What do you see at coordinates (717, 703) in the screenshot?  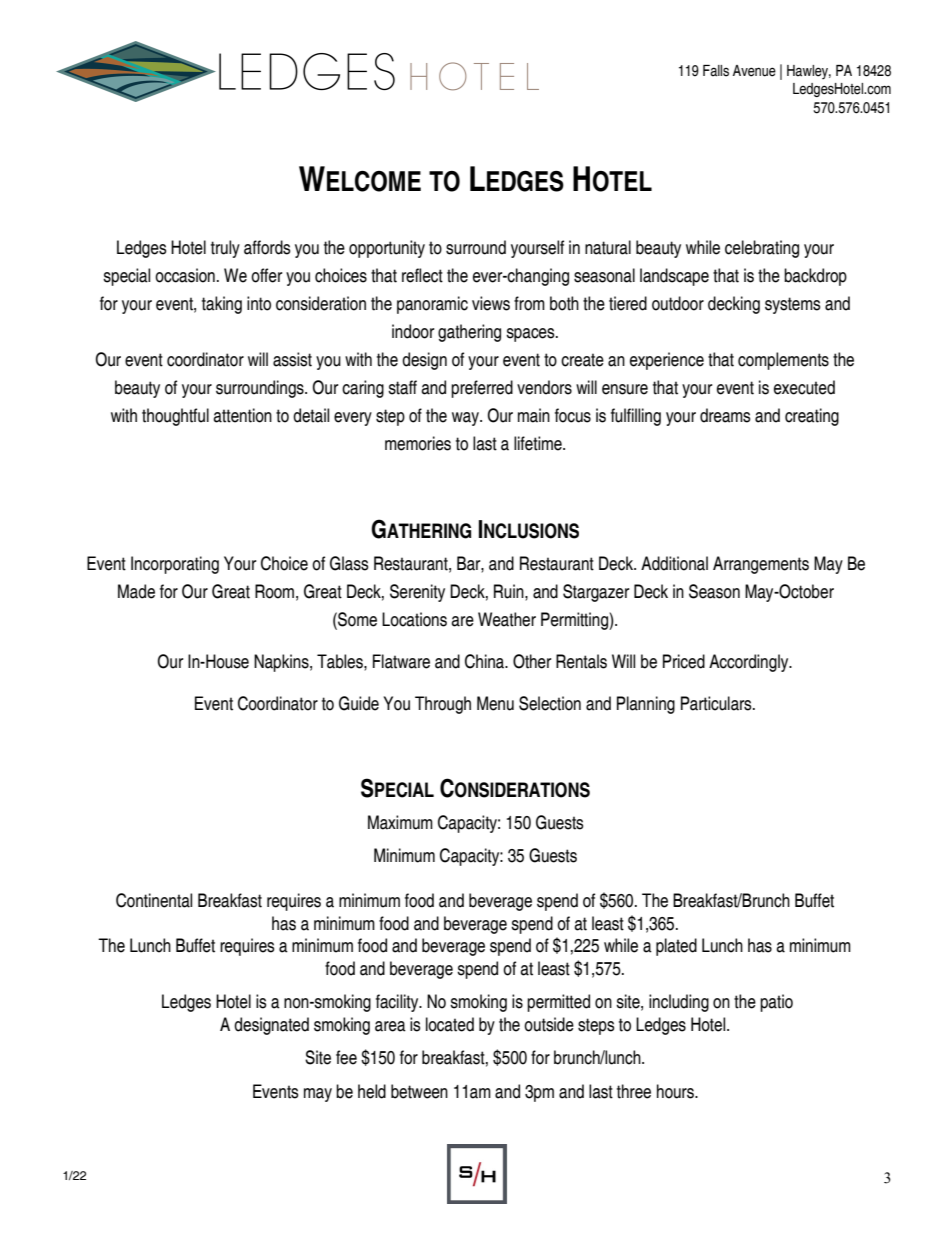 I see `Particulars` at bounding box center [717, 703].
